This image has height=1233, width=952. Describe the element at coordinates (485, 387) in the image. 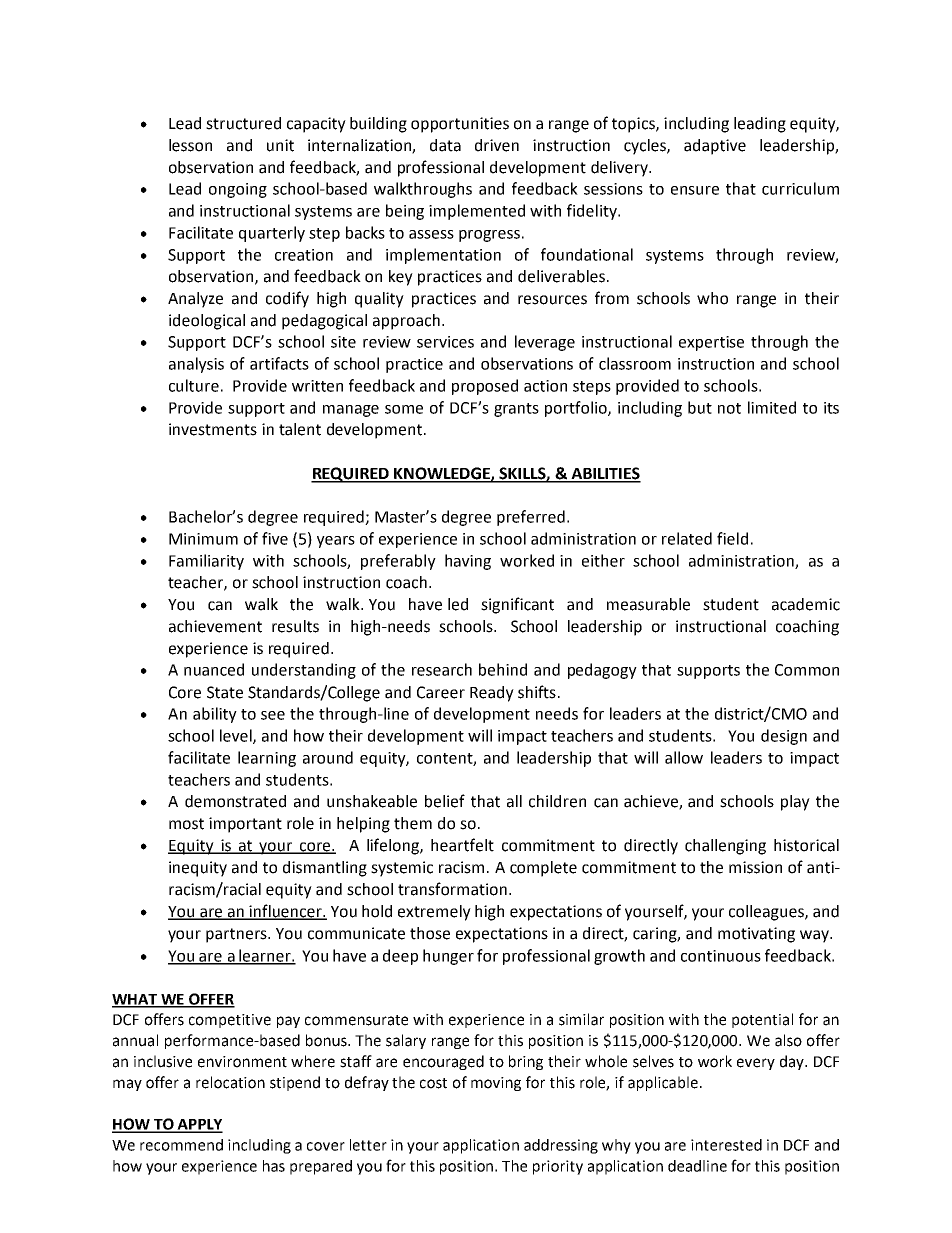

I see `proposed` at that location.
